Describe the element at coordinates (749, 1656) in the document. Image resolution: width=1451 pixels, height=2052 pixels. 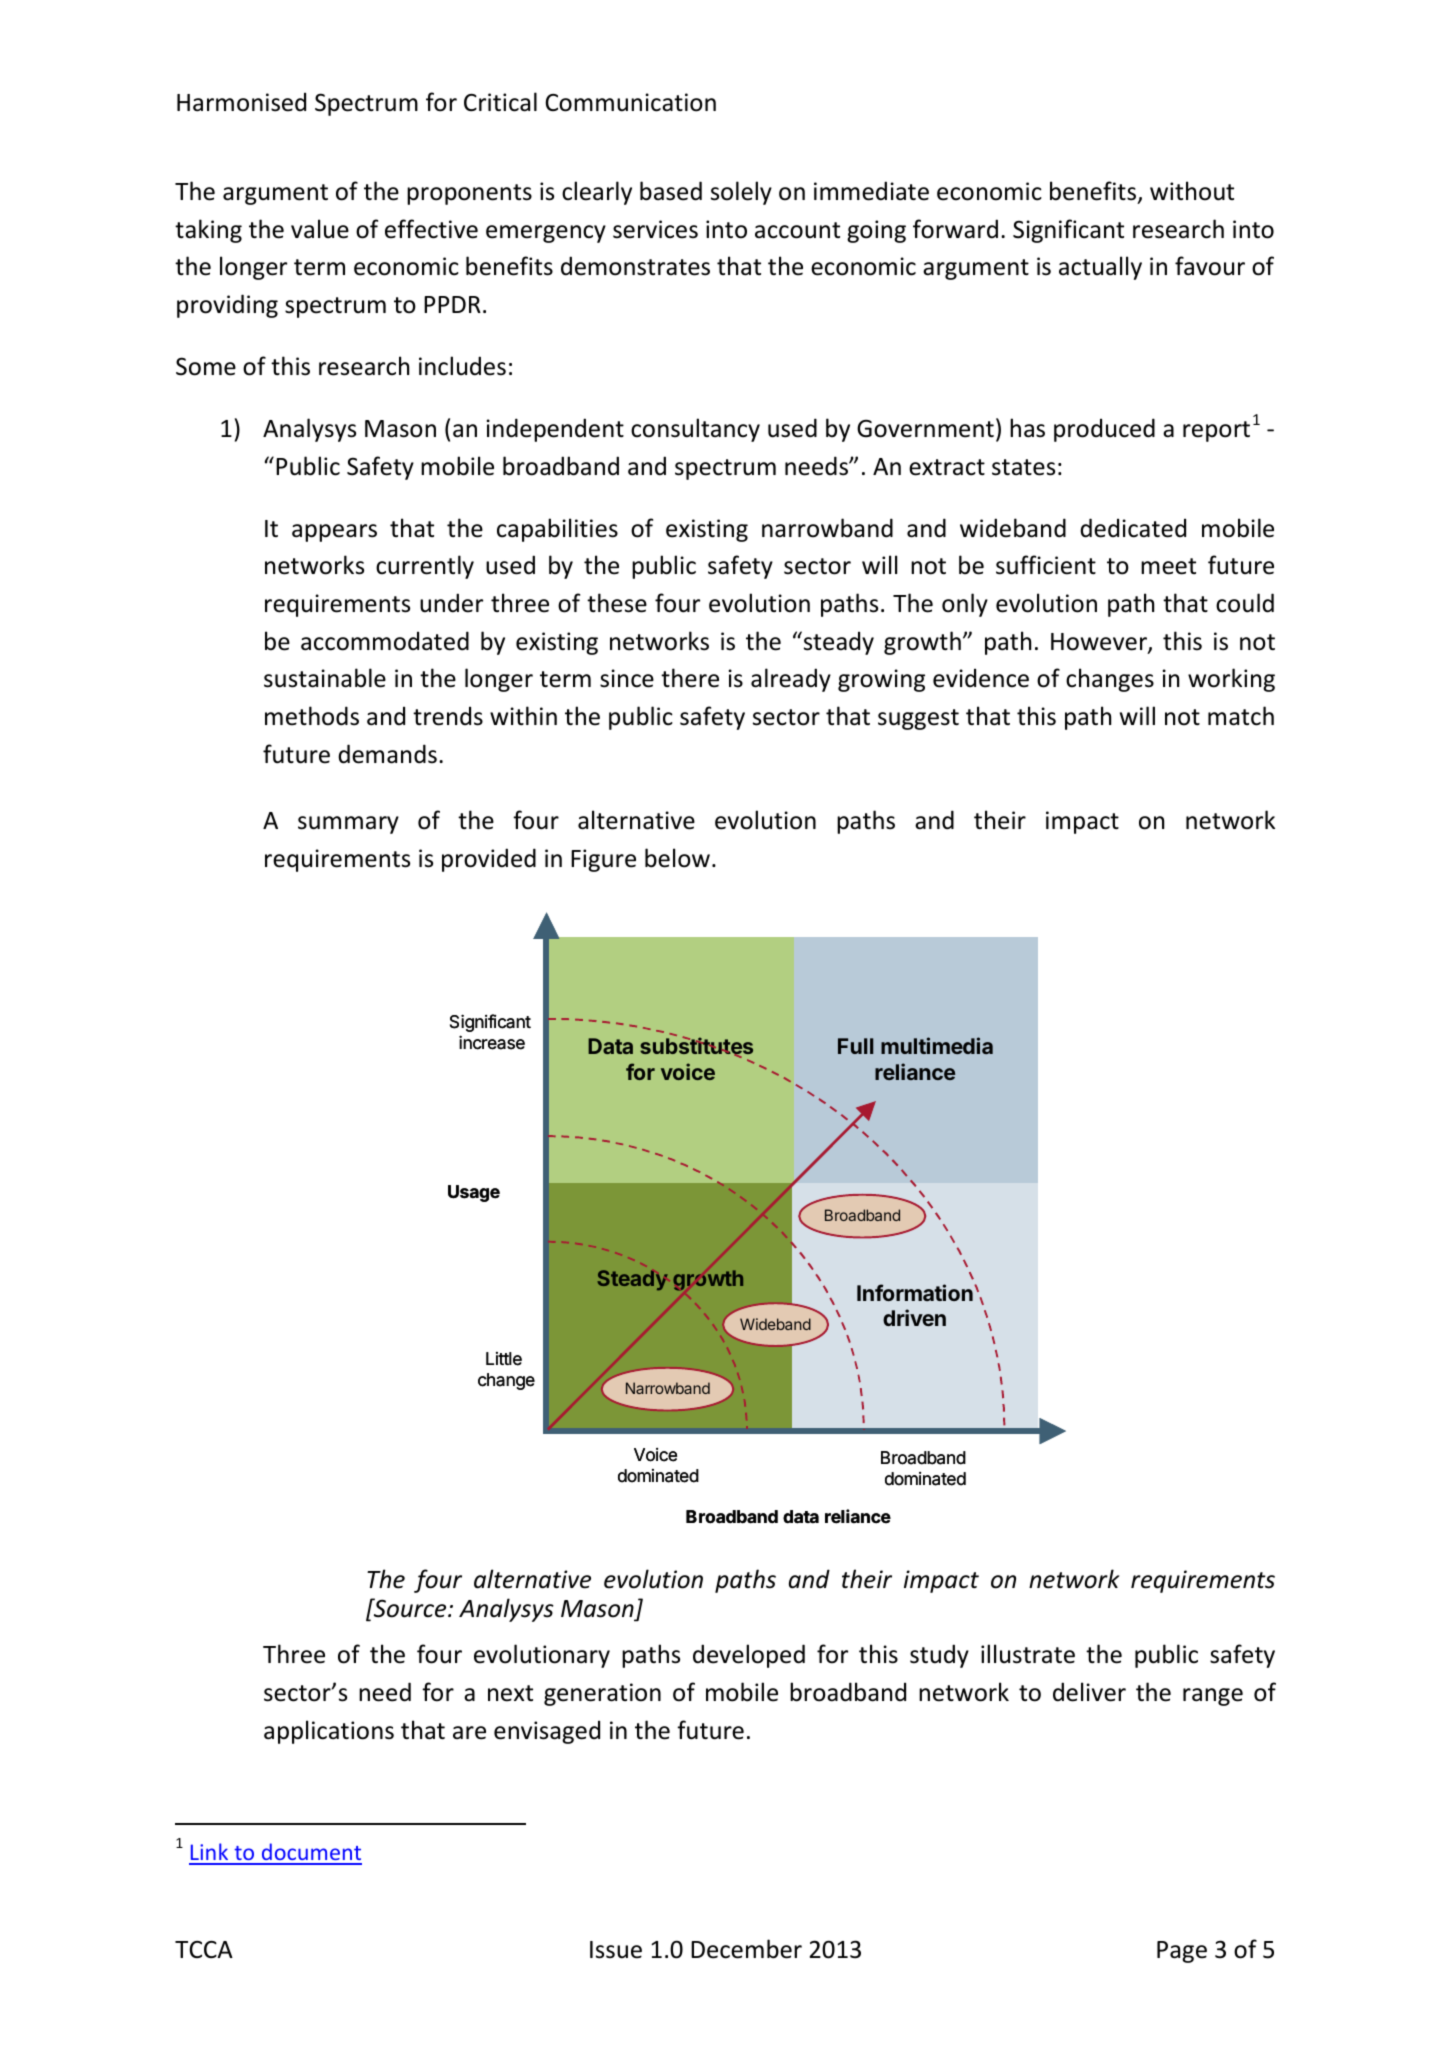
I see `developed` at that location.
